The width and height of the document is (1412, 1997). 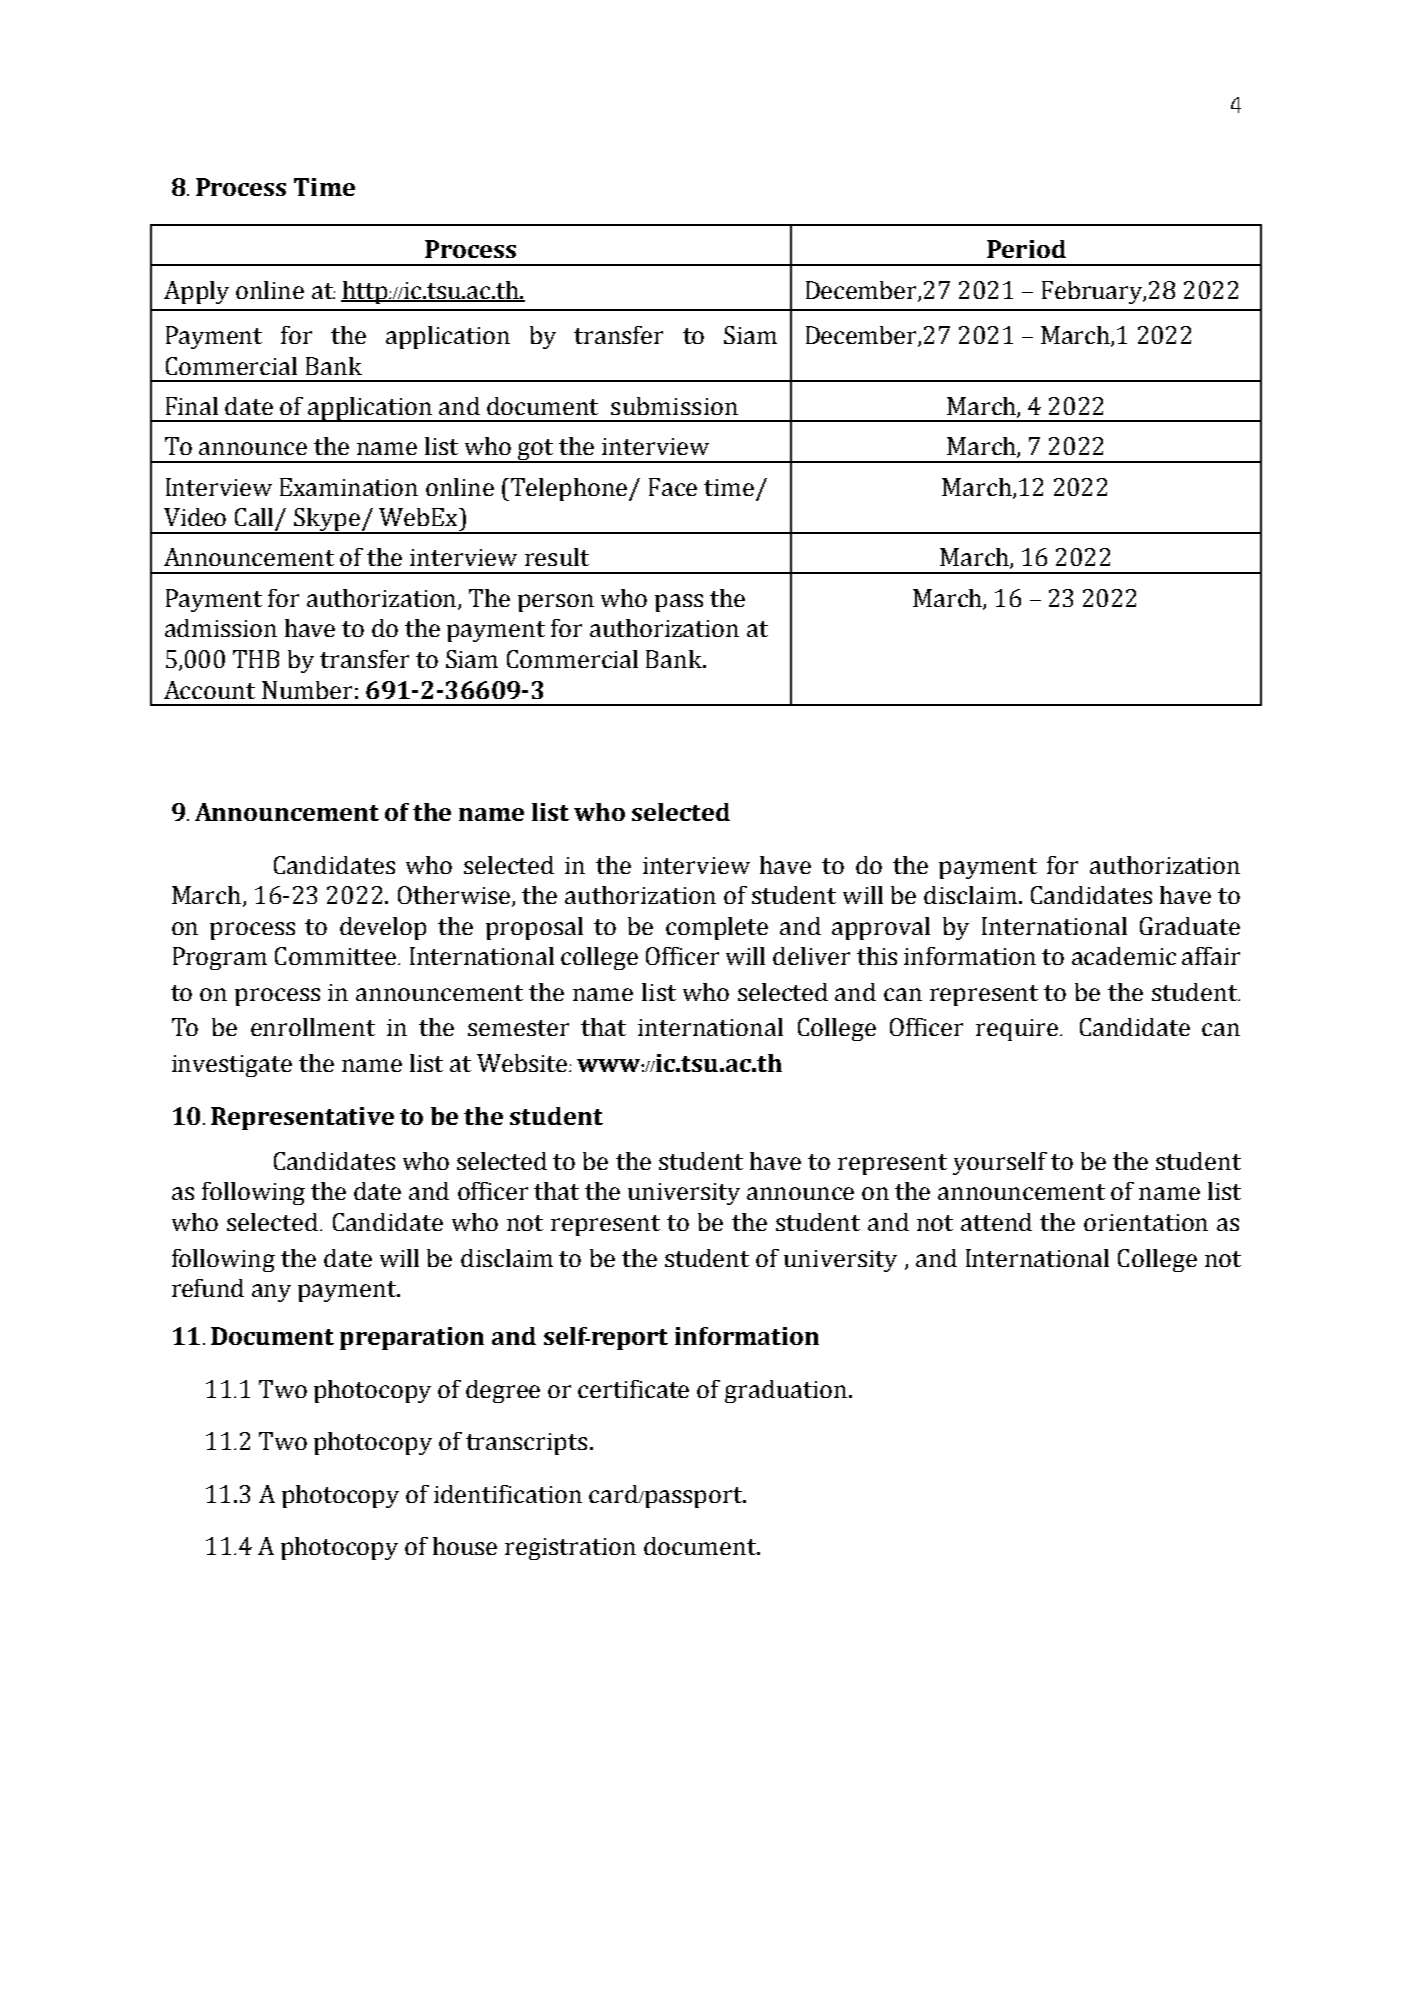 I want to click on registration, so click(x=570, y=1549).
